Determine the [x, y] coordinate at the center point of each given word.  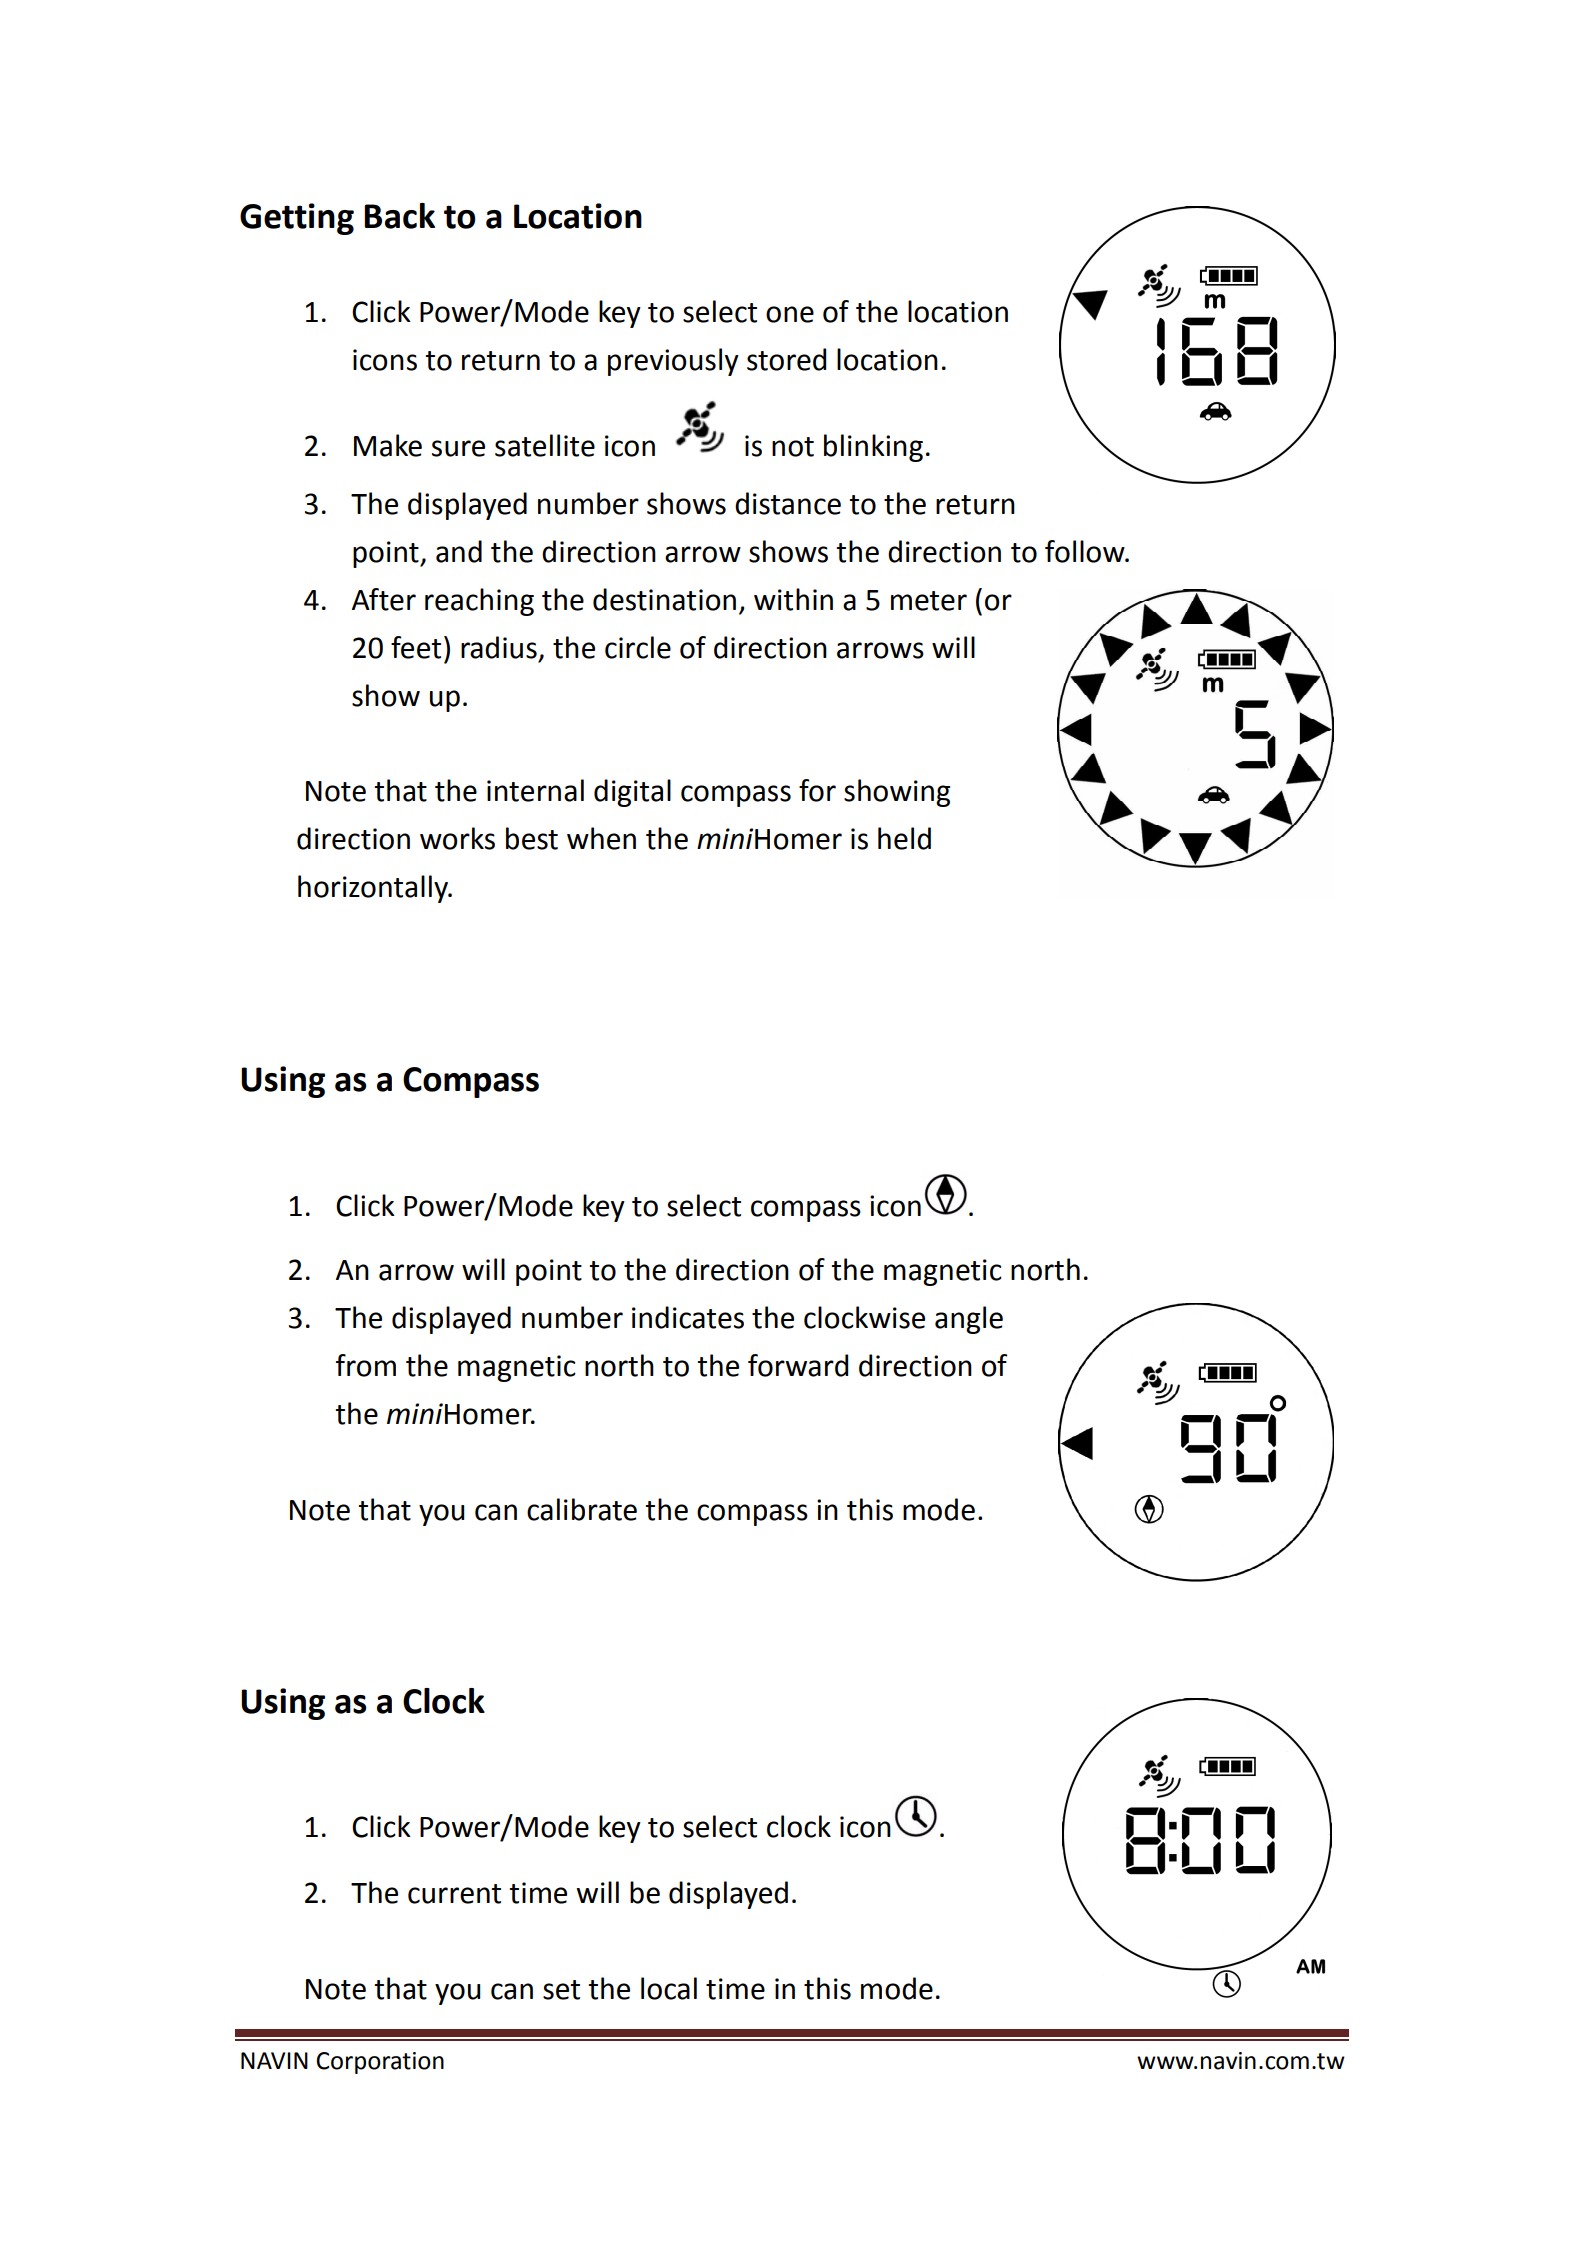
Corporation [380, 2063]
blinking [873, 448]
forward [798, 1365]
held [904, 838]
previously [673, 362]
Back [399, 216]
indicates [688, 1317]
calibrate [582, 1509]
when [601, 838]
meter [929, 601]
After [384, 599]
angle [969, 1320]
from [366, 1365]
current [454, 1894]
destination [664, 599]
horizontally [374, 889]
